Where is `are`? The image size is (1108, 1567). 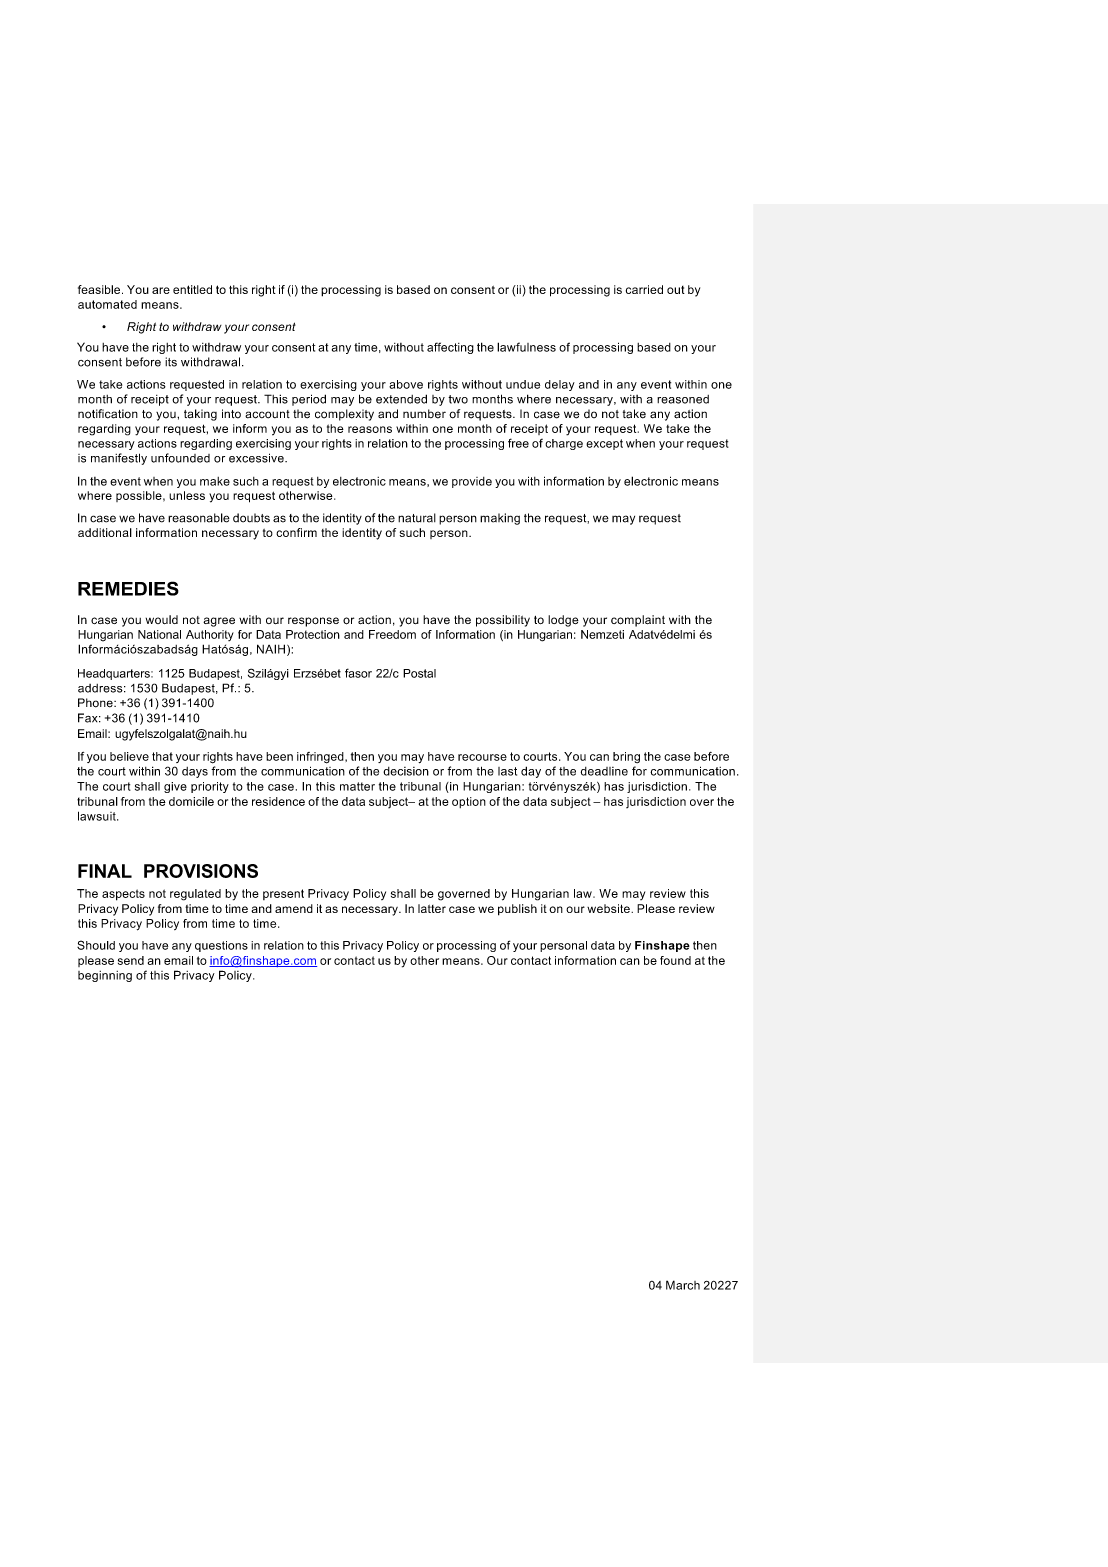
are is located at coordinates (161, 290).
